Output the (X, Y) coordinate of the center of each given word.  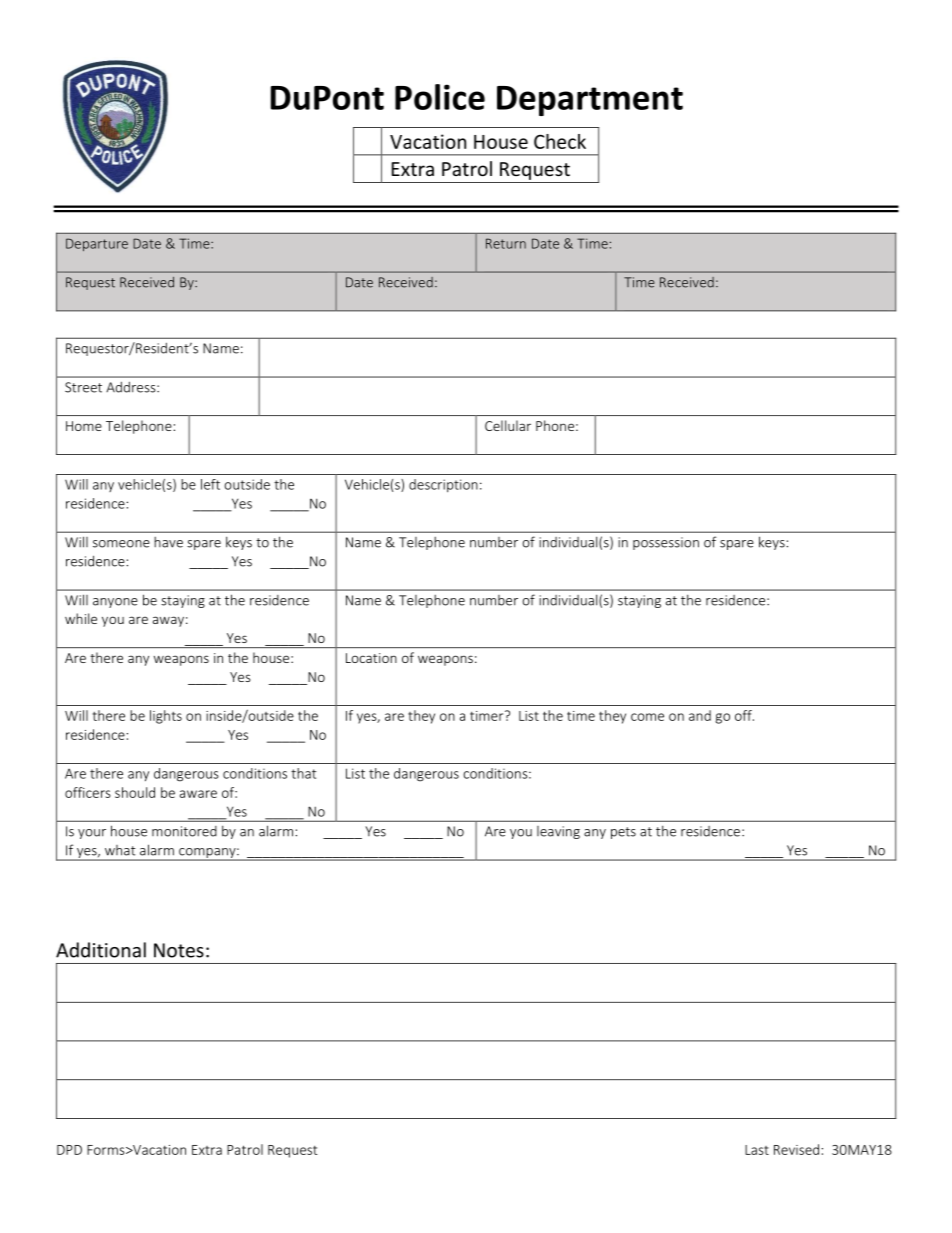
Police (440, 97)
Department (590, 101)
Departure (97, 244)
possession (666, 543)
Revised (796, 1149)
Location (371, 658)
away (168, 621)
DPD (69, 1150)
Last (757, 1150)
